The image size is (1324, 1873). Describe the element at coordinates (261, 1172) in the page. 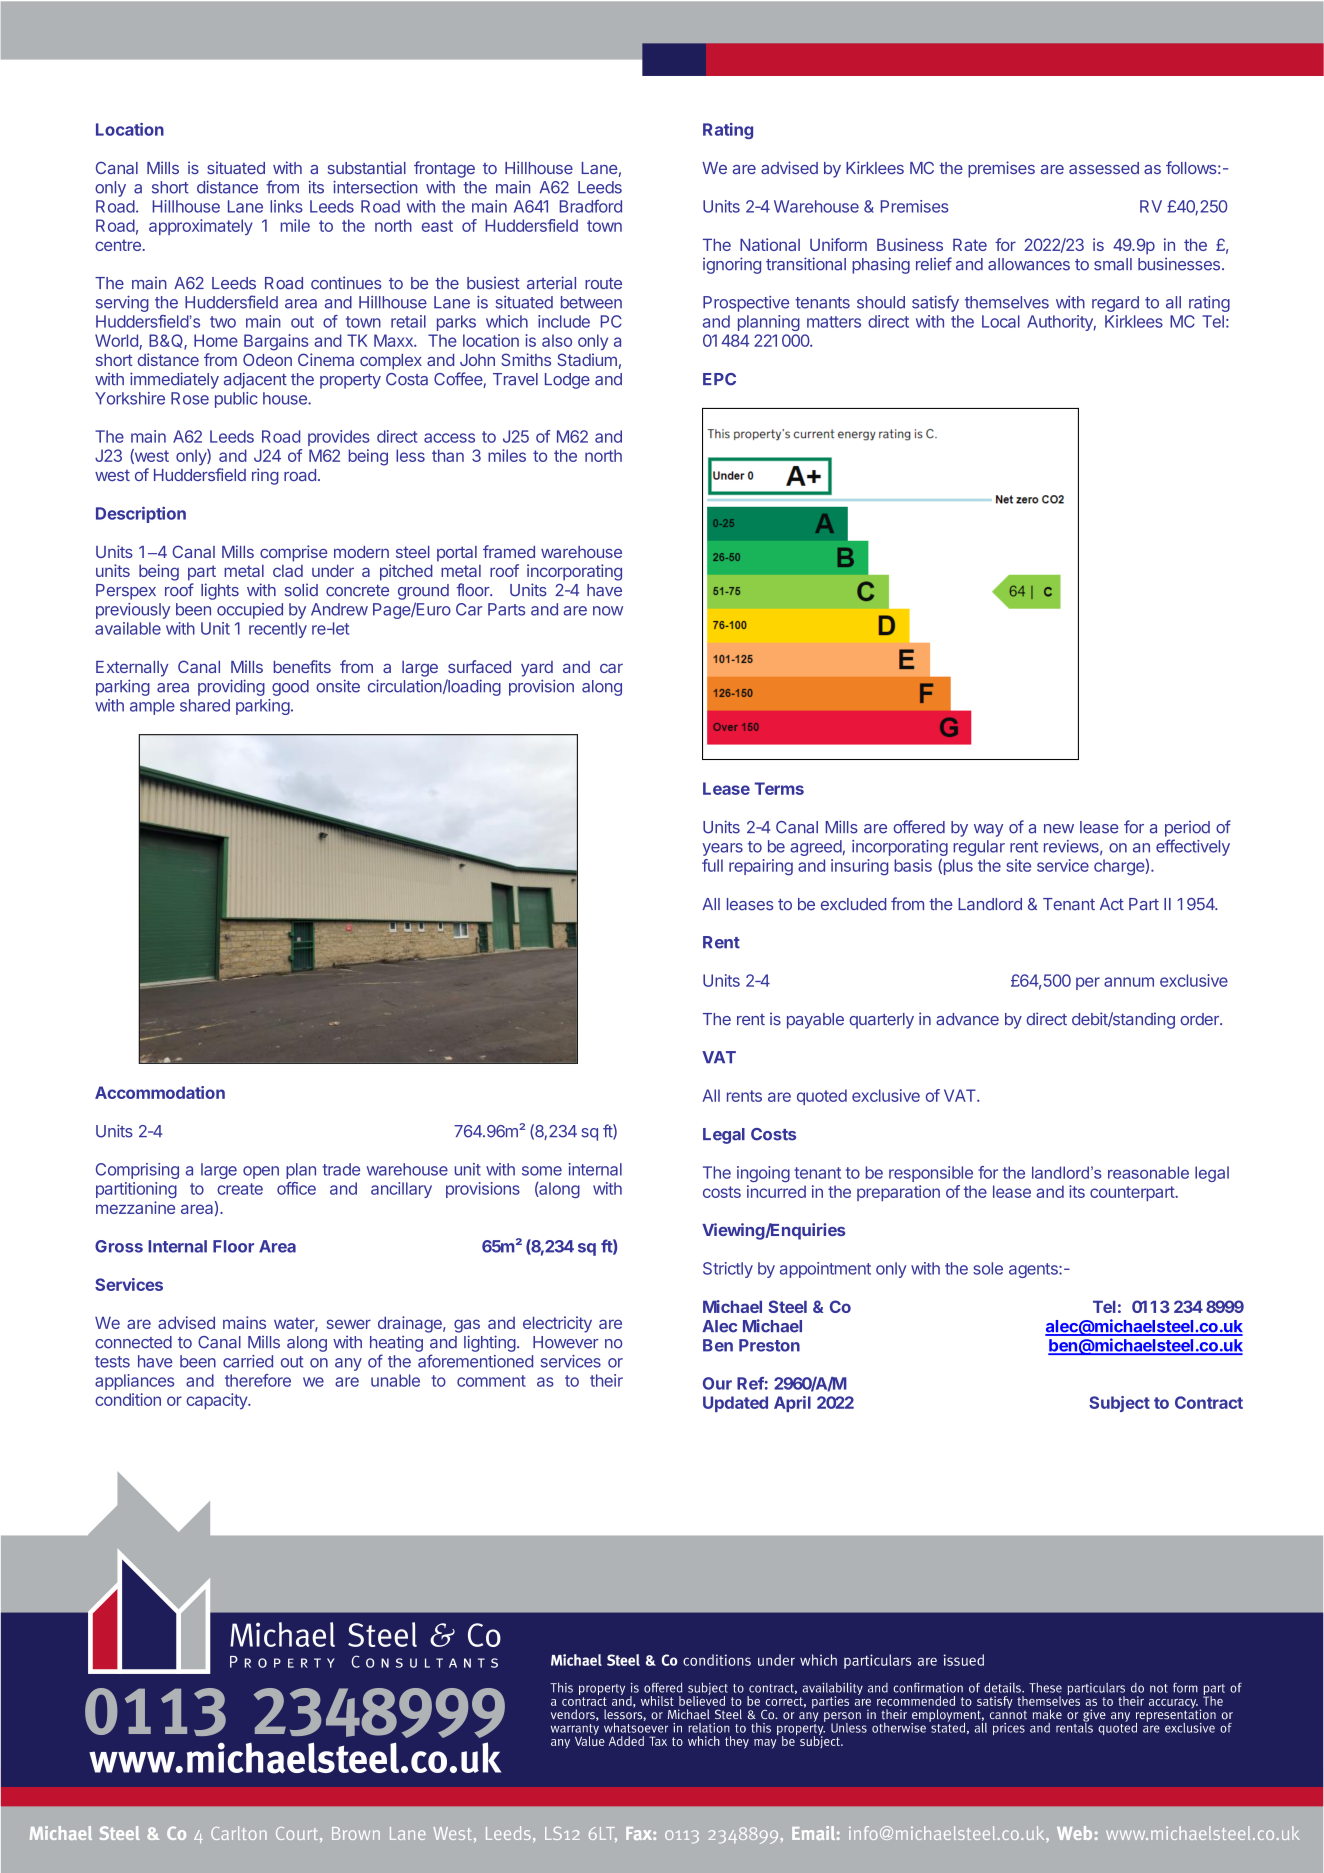

I see `open` at that location.
